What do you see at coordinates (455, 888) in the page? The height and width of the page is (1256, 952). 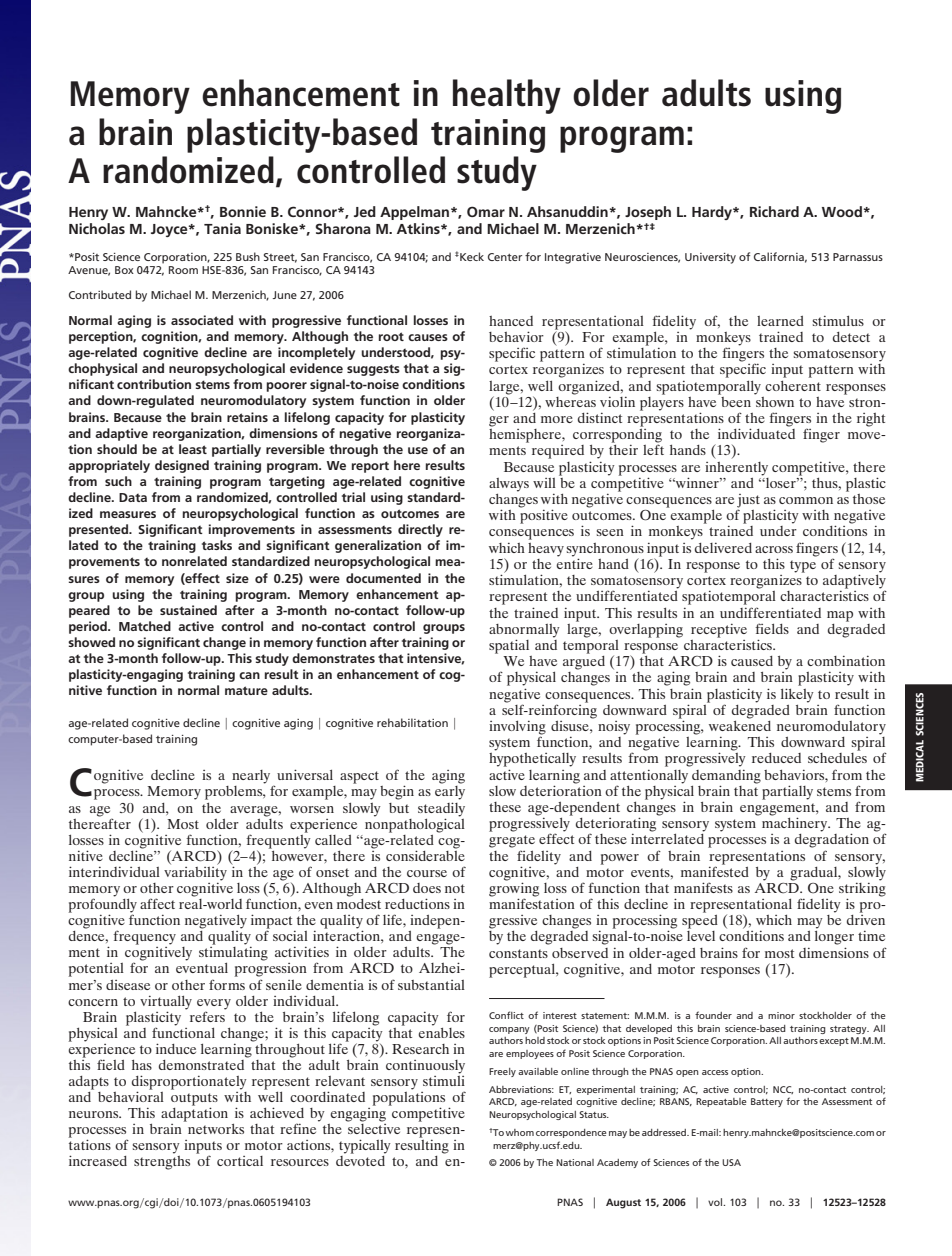 I see `not` at bounding box center [455, 888].
